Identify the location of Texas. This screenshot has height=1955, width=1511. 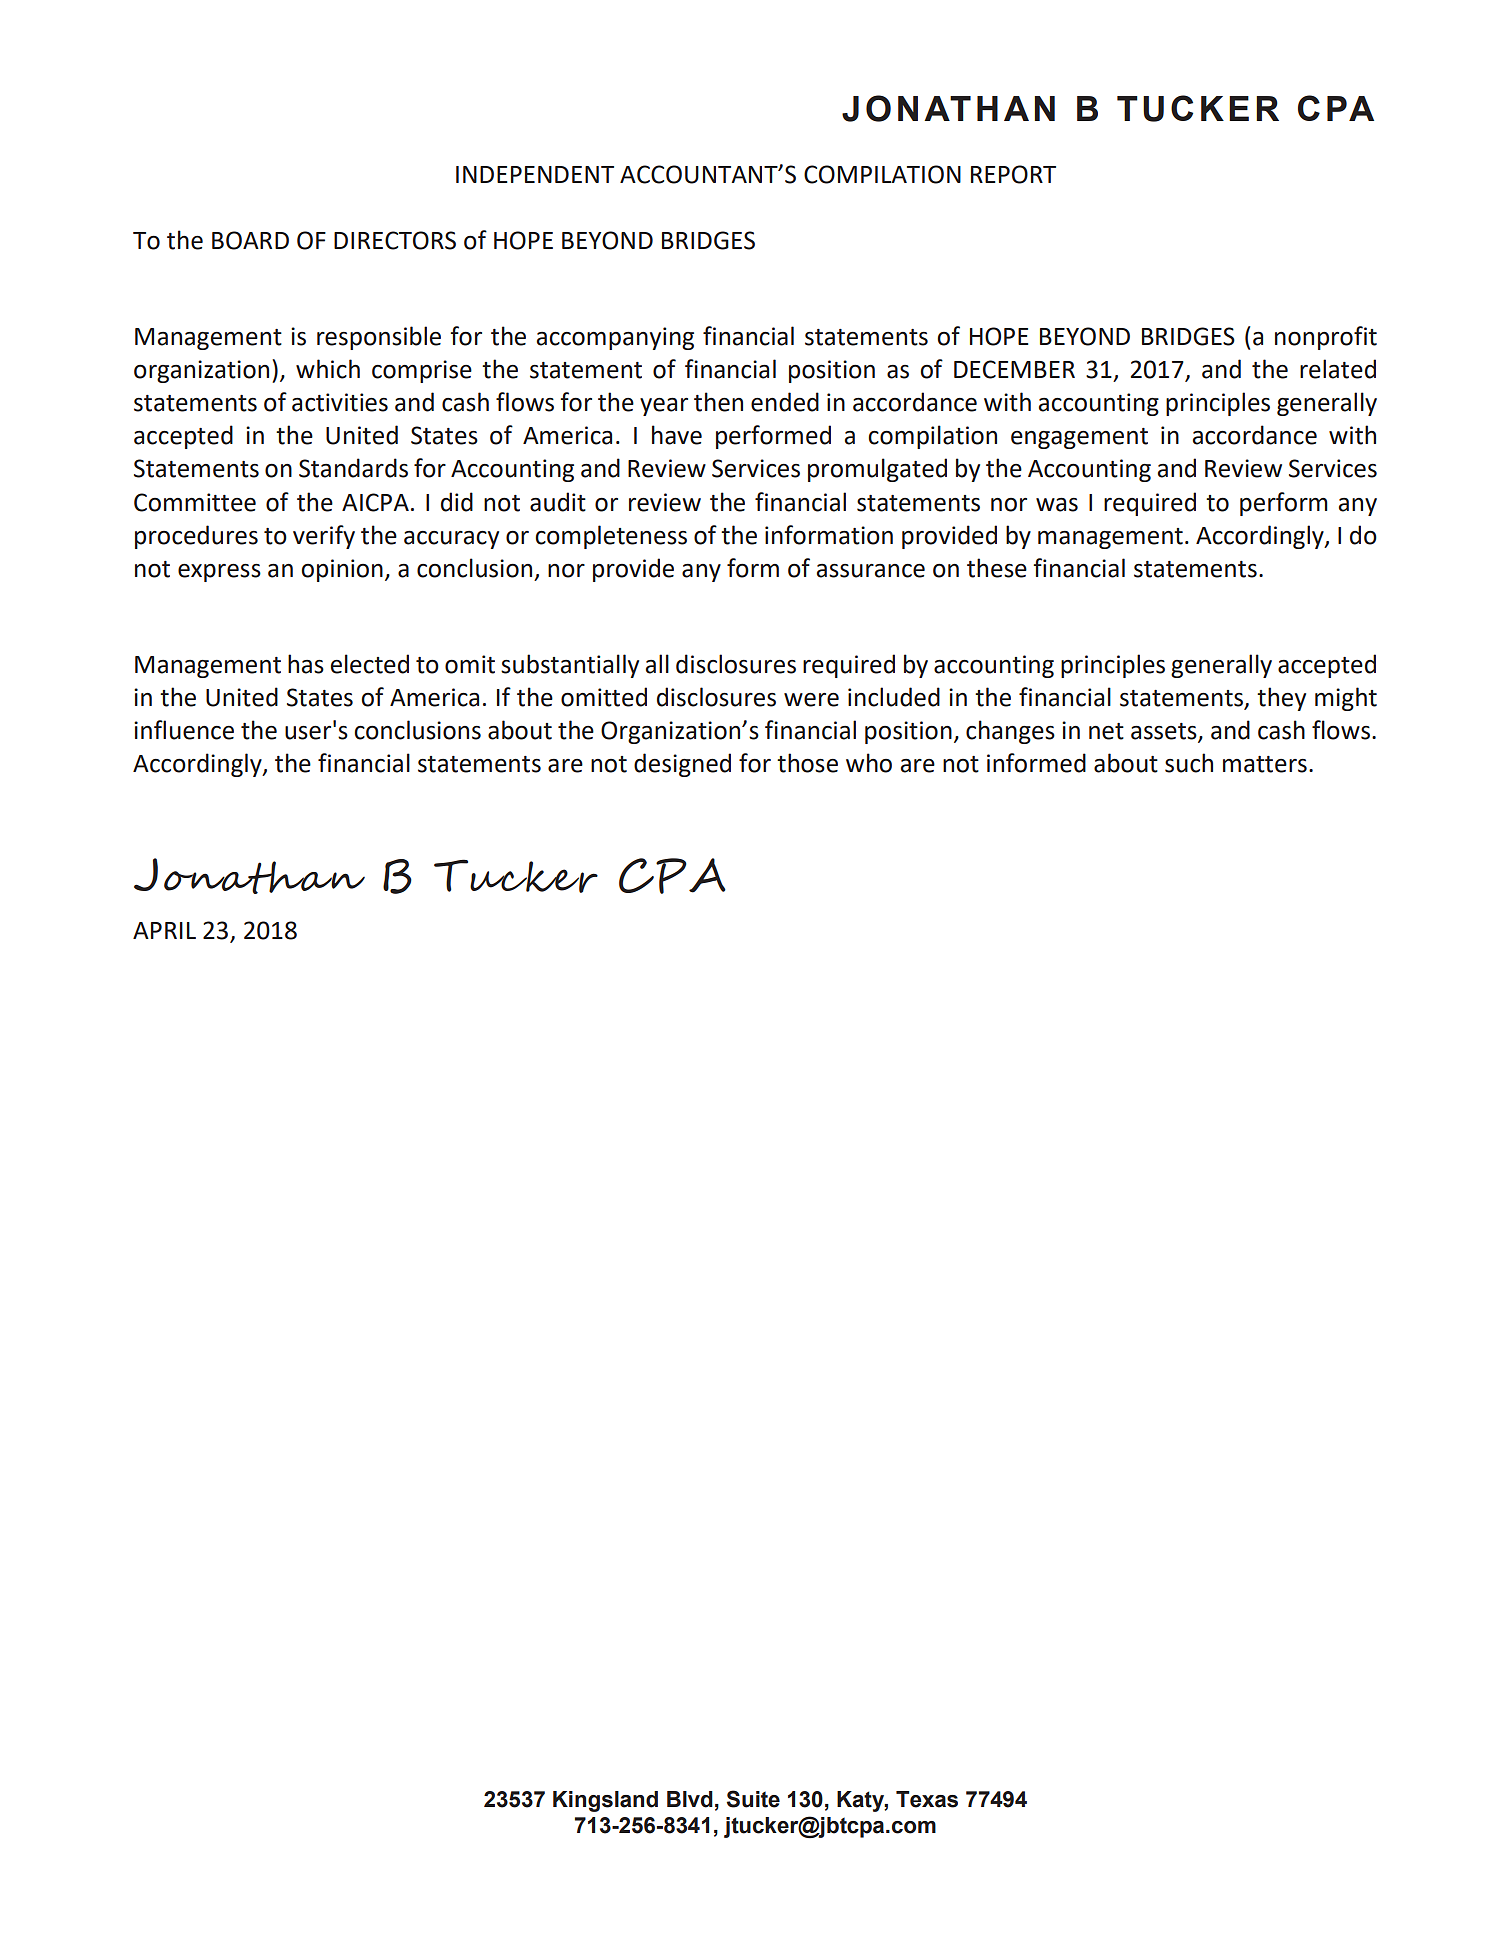
(927, 1799).
